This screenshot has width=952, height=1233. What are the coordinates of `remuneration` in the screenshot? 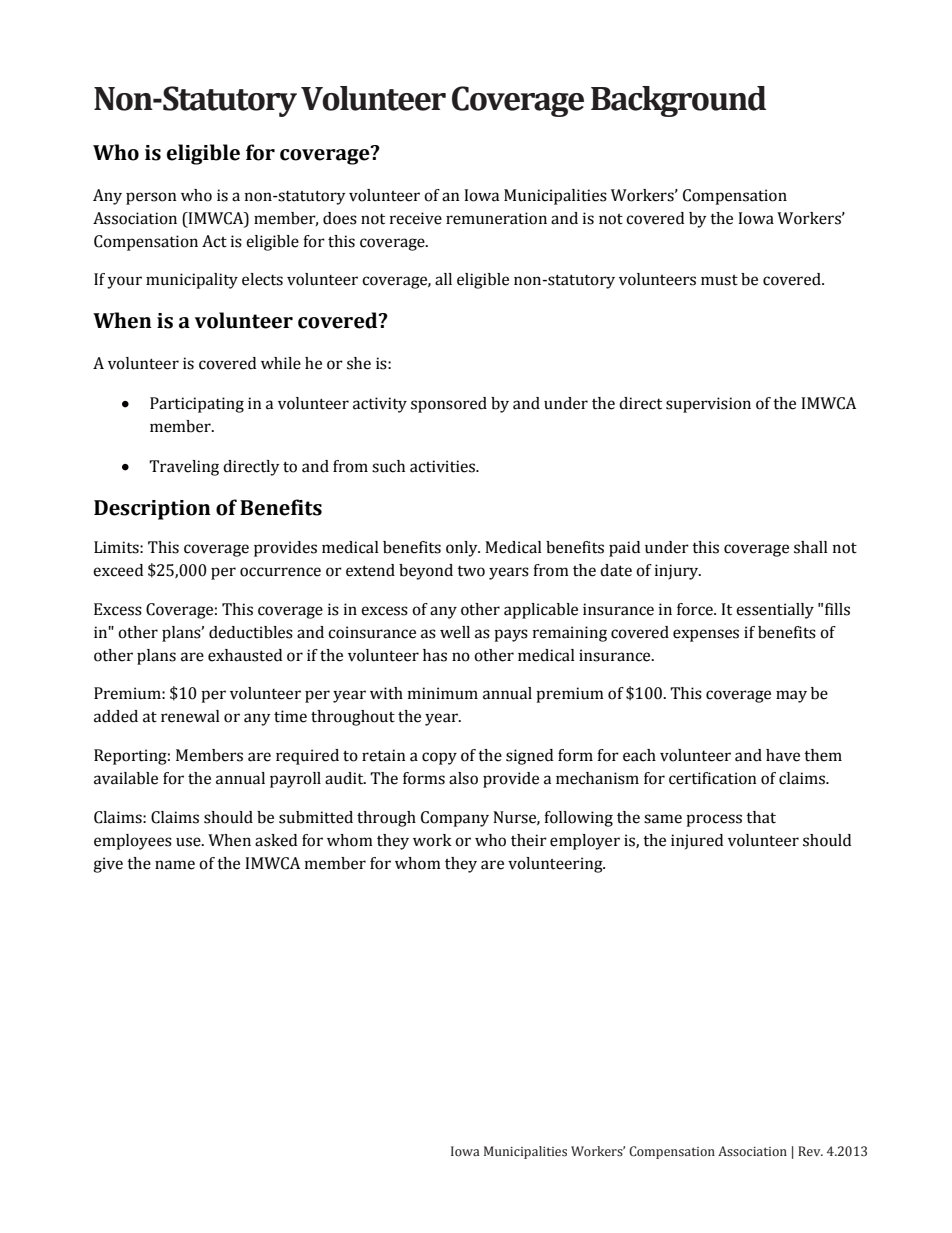 It's located at (496, 218).
